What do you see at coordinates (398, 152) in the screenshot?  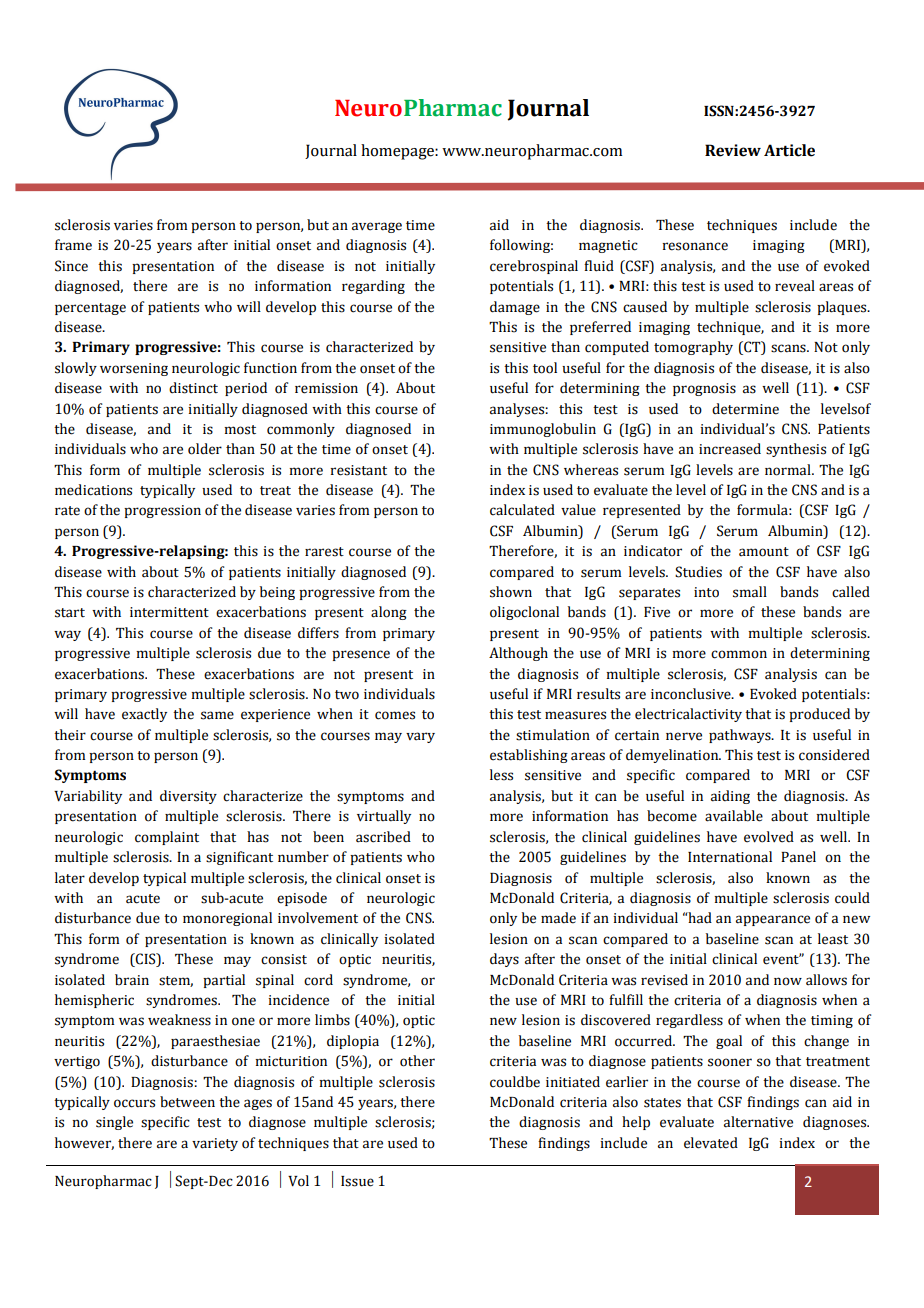 I see `homepage` at bounding box center [398, 152].
